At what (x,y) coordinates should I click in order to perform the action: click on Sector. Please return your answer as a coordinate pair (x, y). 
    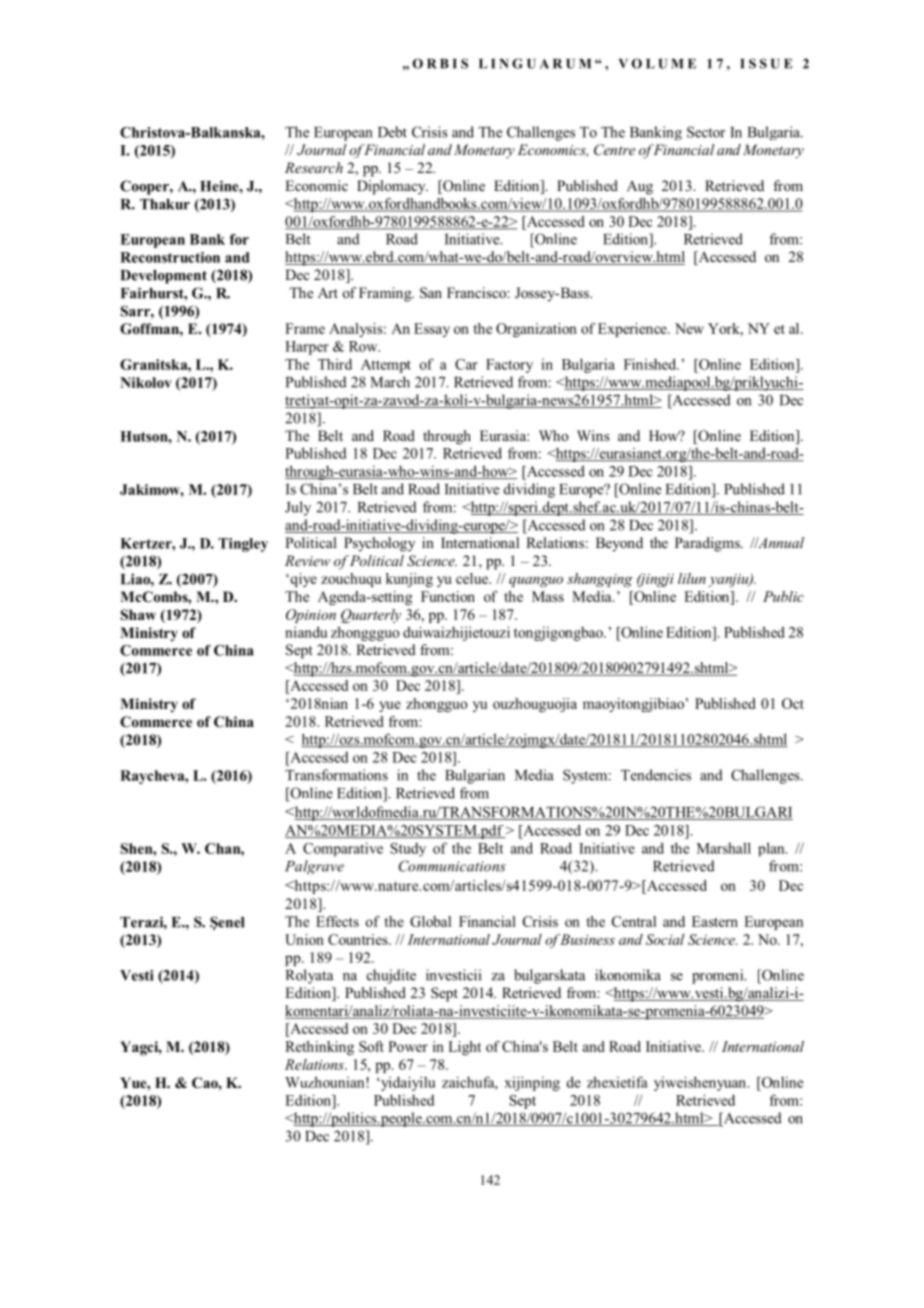
    Looking at the image, I should click on (706, 132).
